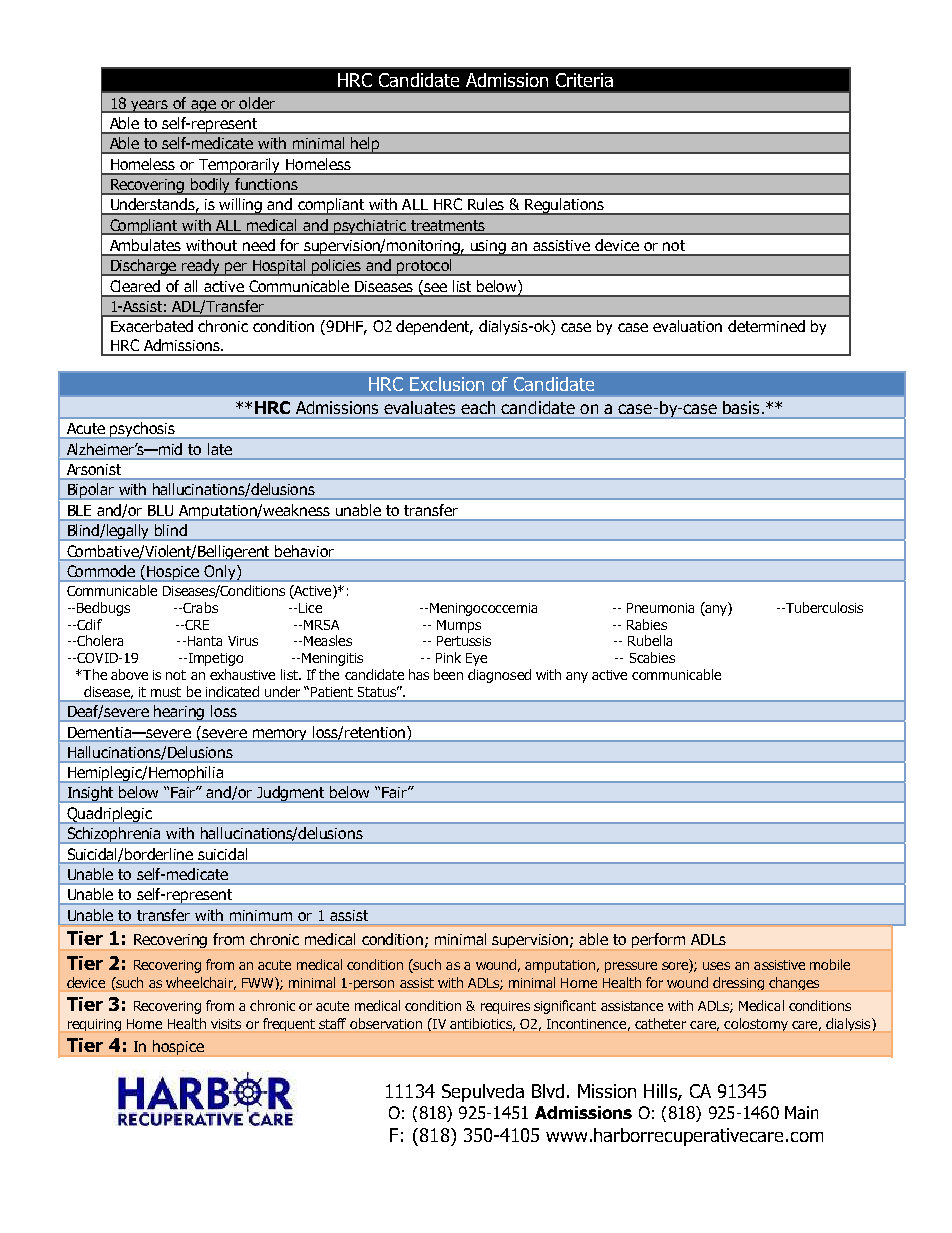  What do you see at coordinates (584, 80) in the page?
I see `Criteria` at bounding box center [584, 80].
